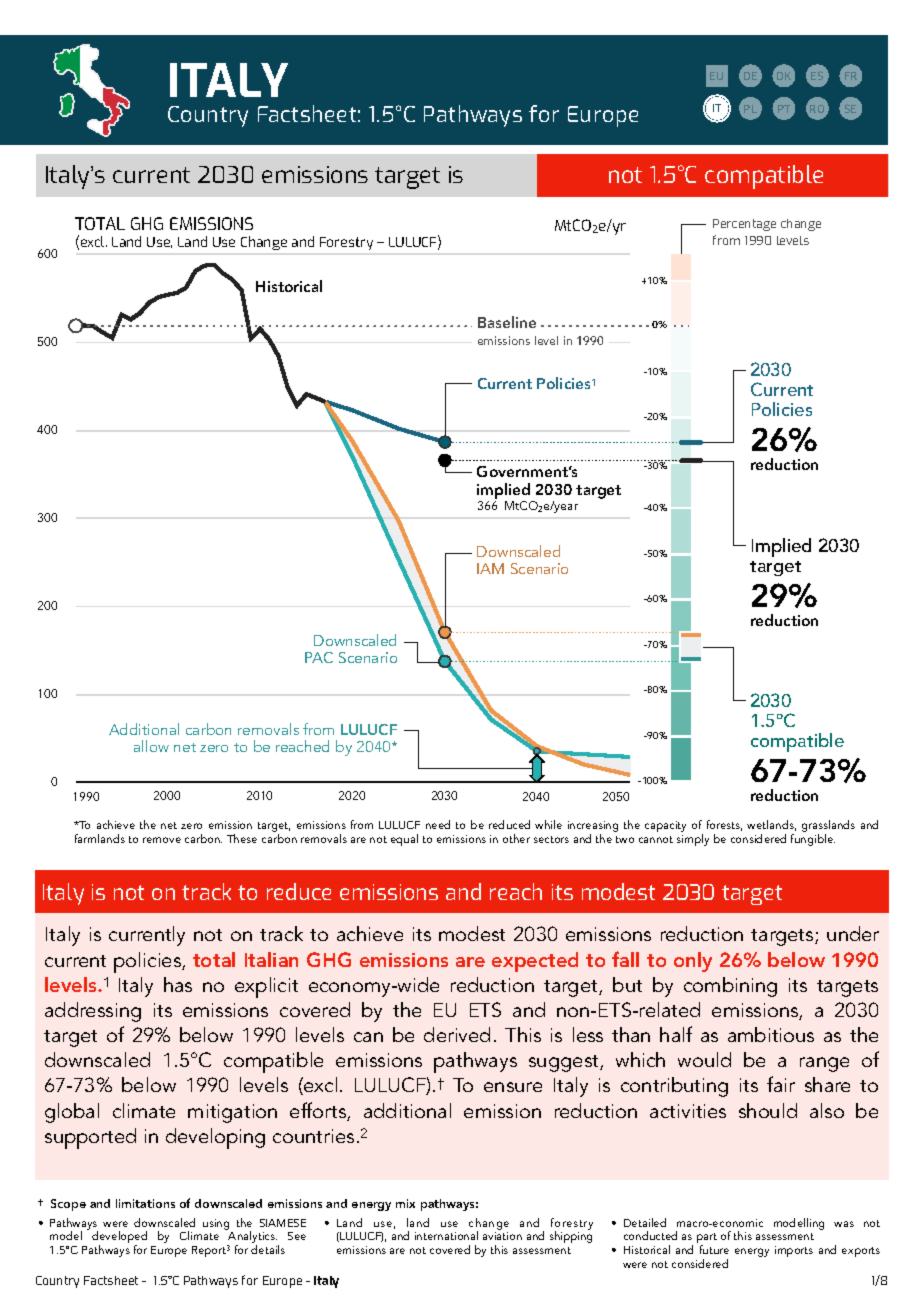 This document has height=1308, width=924. What do you see at coordinates (151, 746) in the document?
I see `allow` at bounding box center [151, 746].
